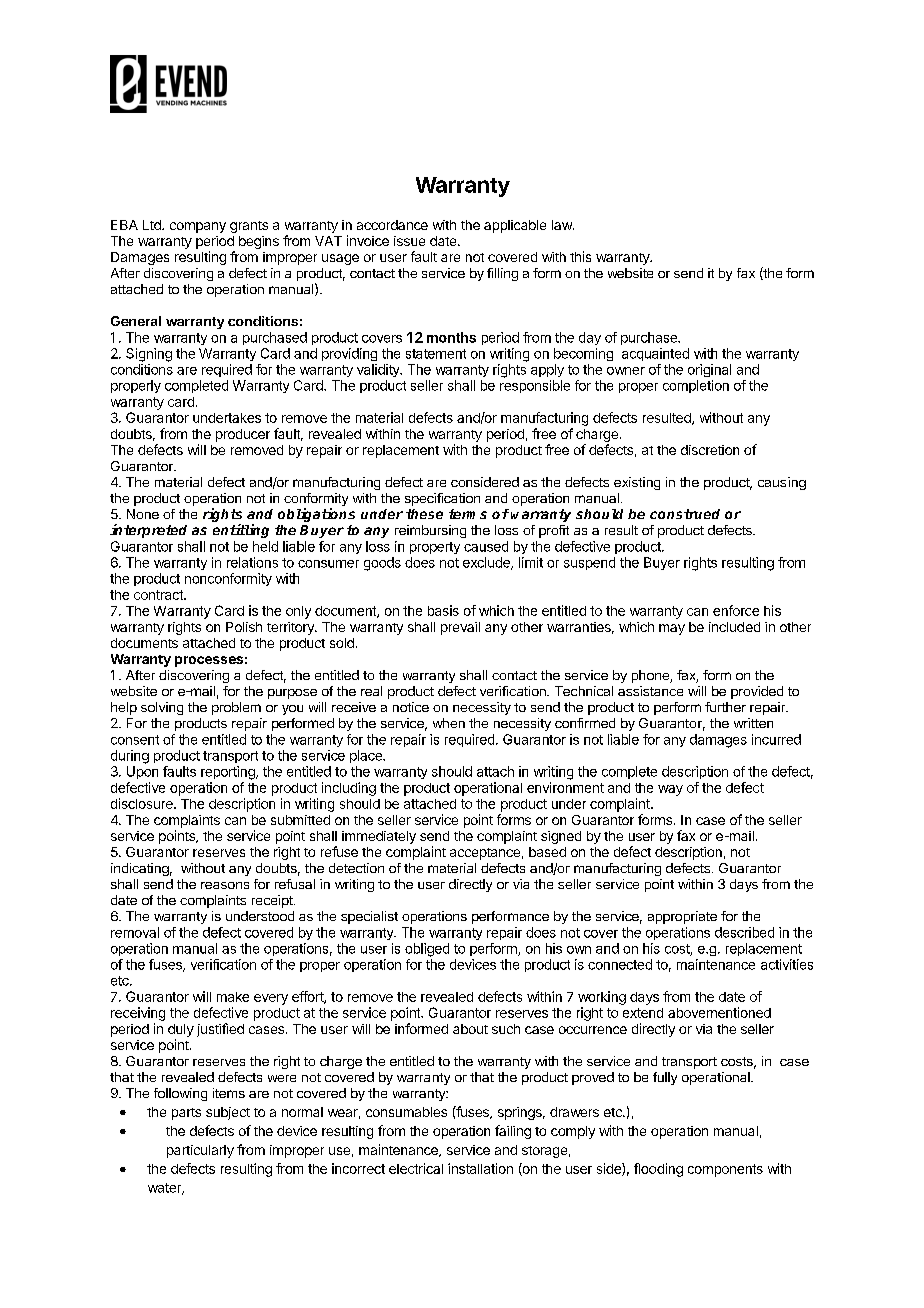 This document has height=1308, width=924. I want to click on installation, so click(480, 1168).
